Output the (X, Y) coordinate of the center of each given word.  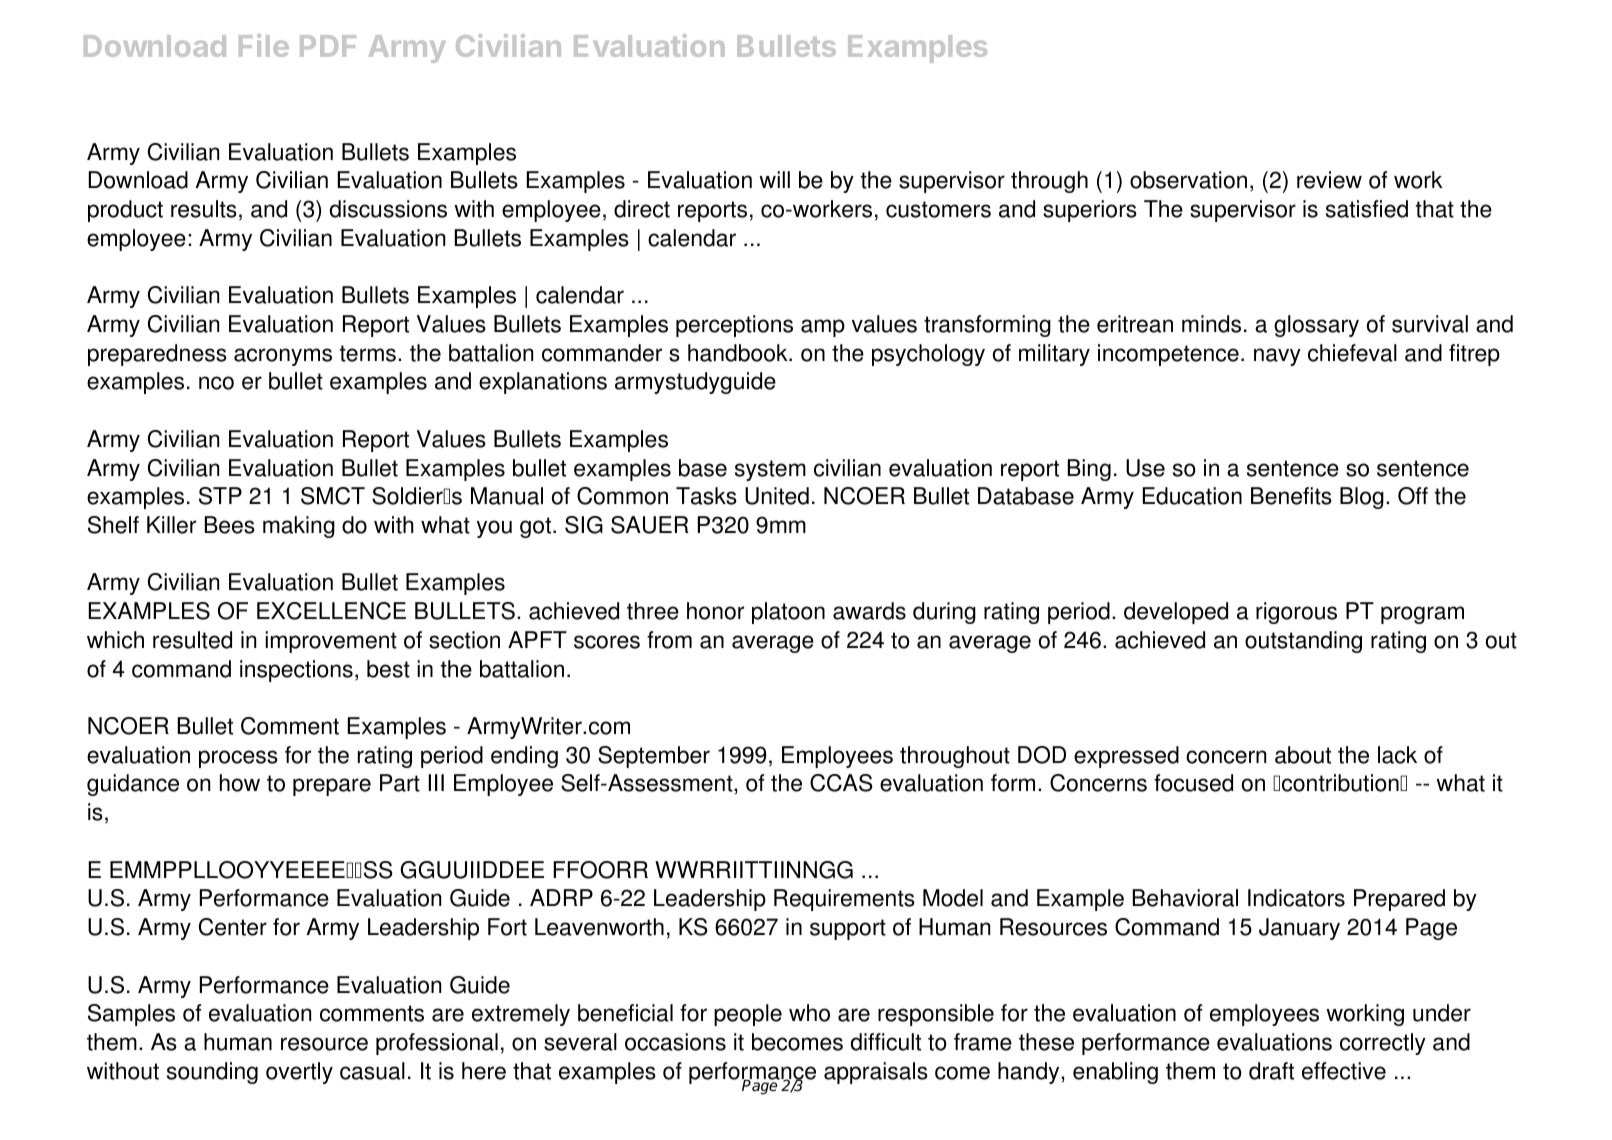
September (654, 757)
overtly (299, 1073)
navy (1277, 357)
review (1329, 180)
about (1303, 755)
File (264, 45)
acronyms (283, 357)
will (774, 179)
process (238, 759)
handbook (739, 353)
